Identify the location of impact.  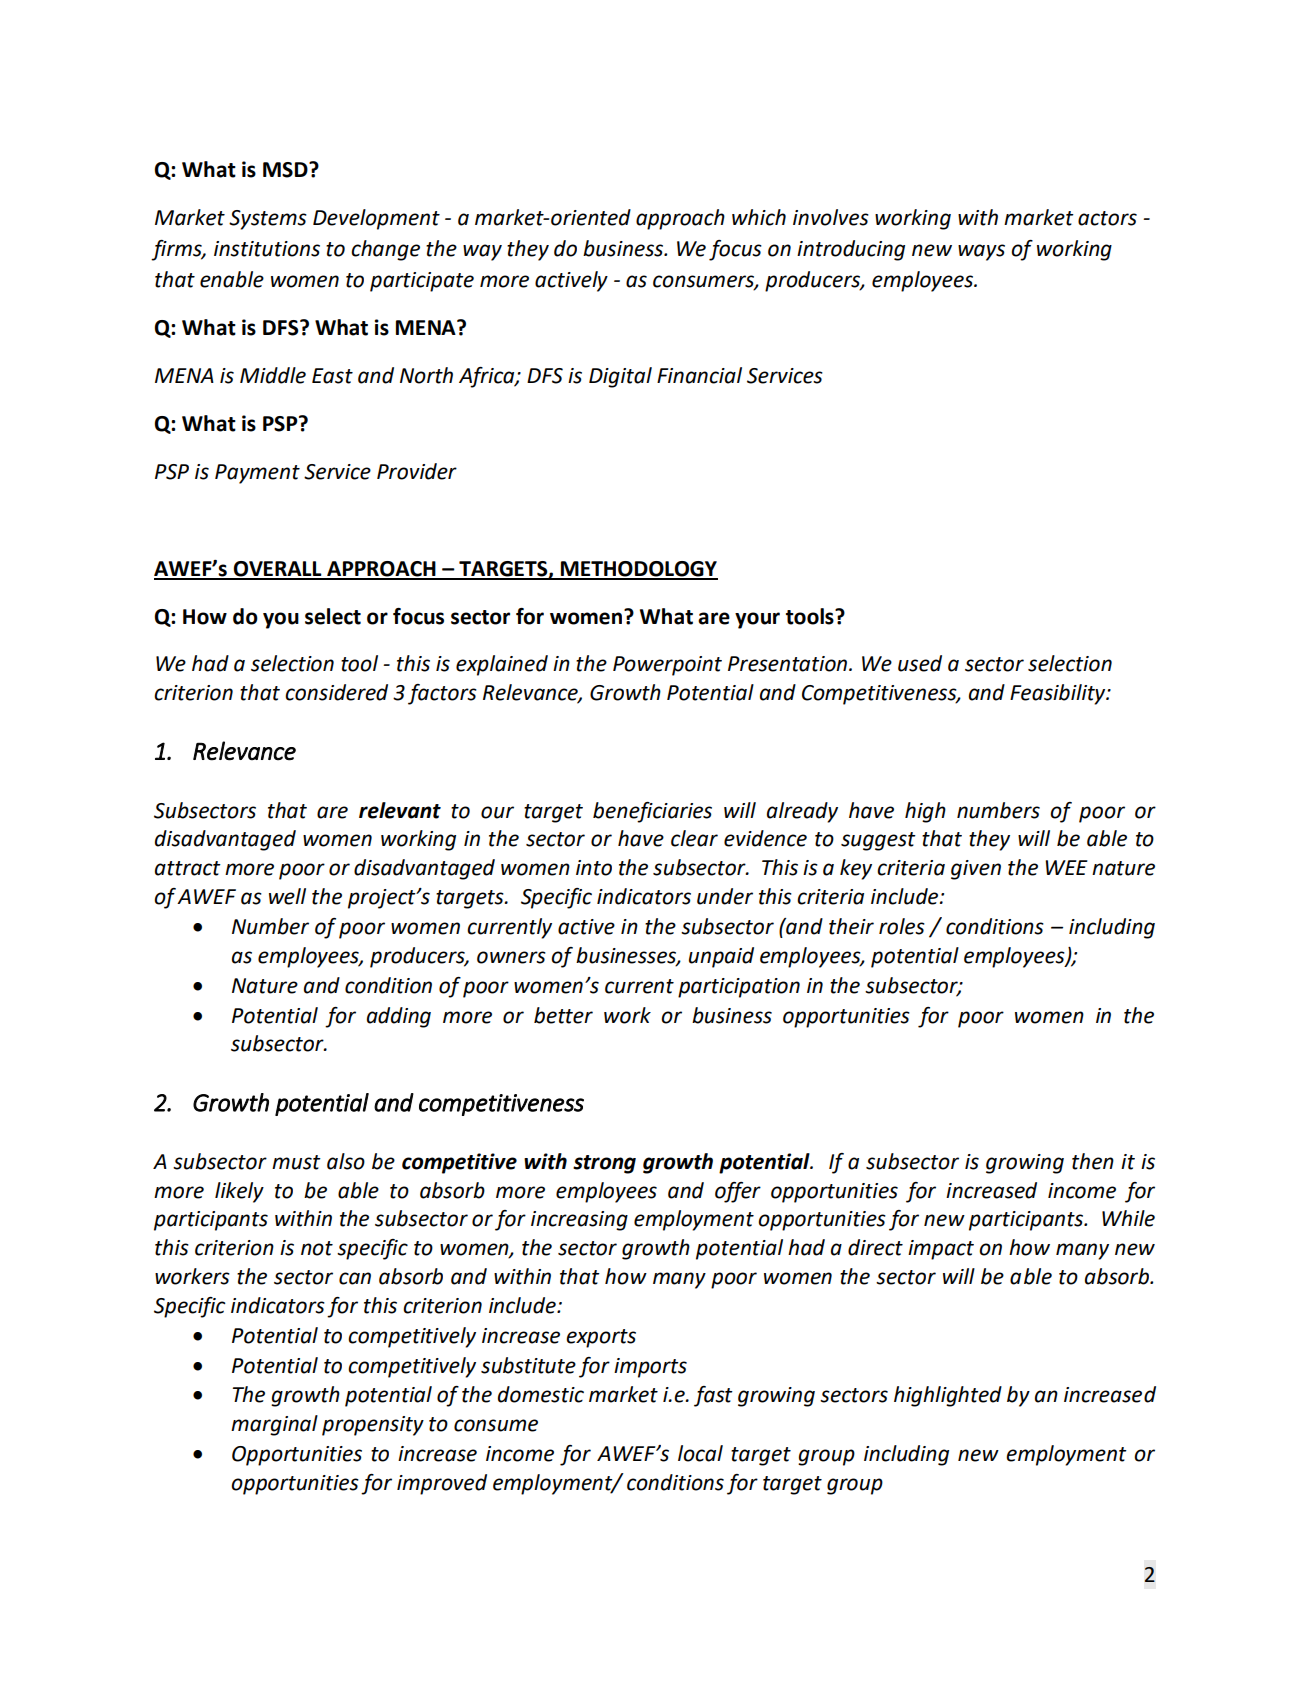
(941, 1250).
